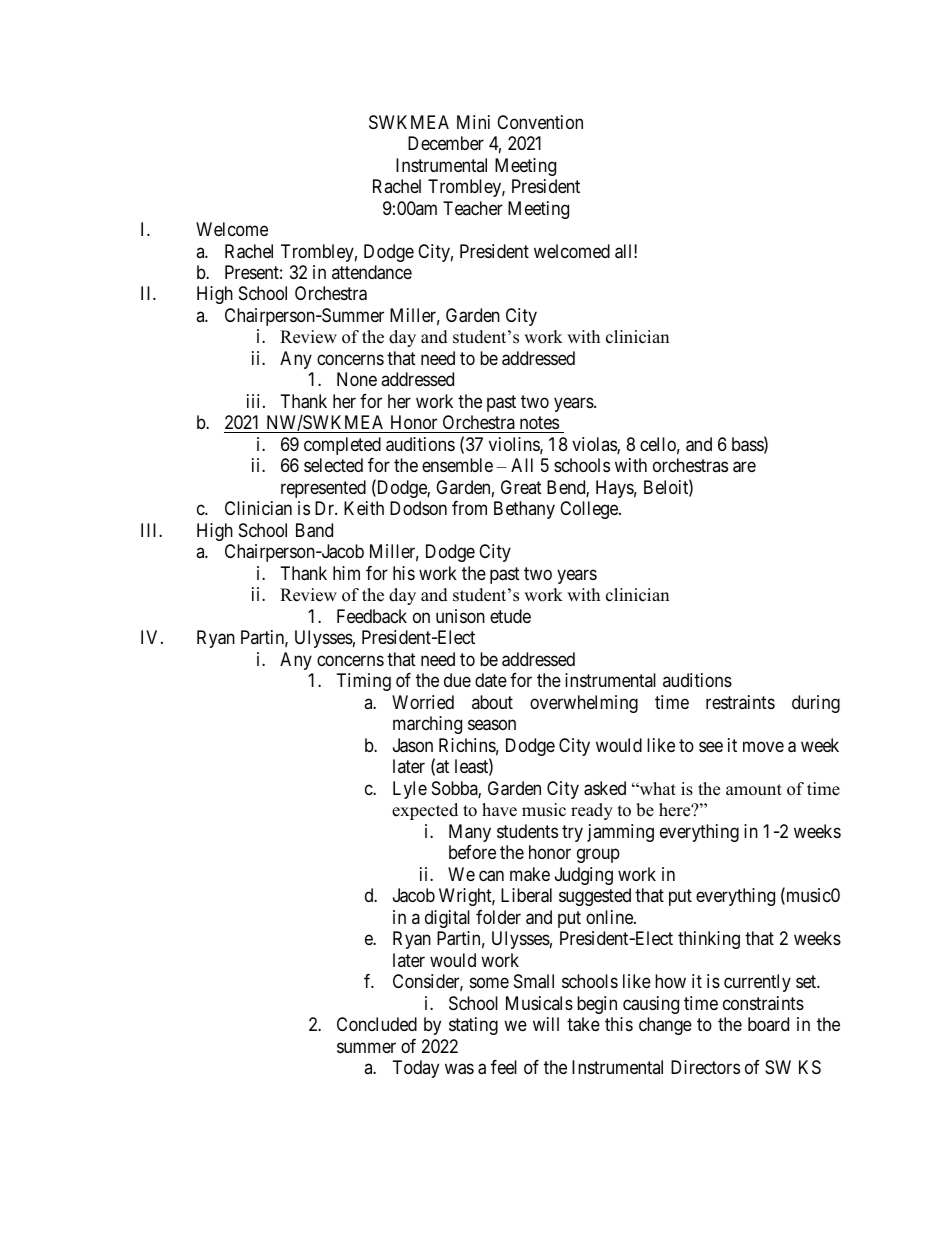 The height and width of the image is (1233, 952). What do you see at coordinates (740, 702) in the image?
I see `restraints` at bounding box center [740, 702].
